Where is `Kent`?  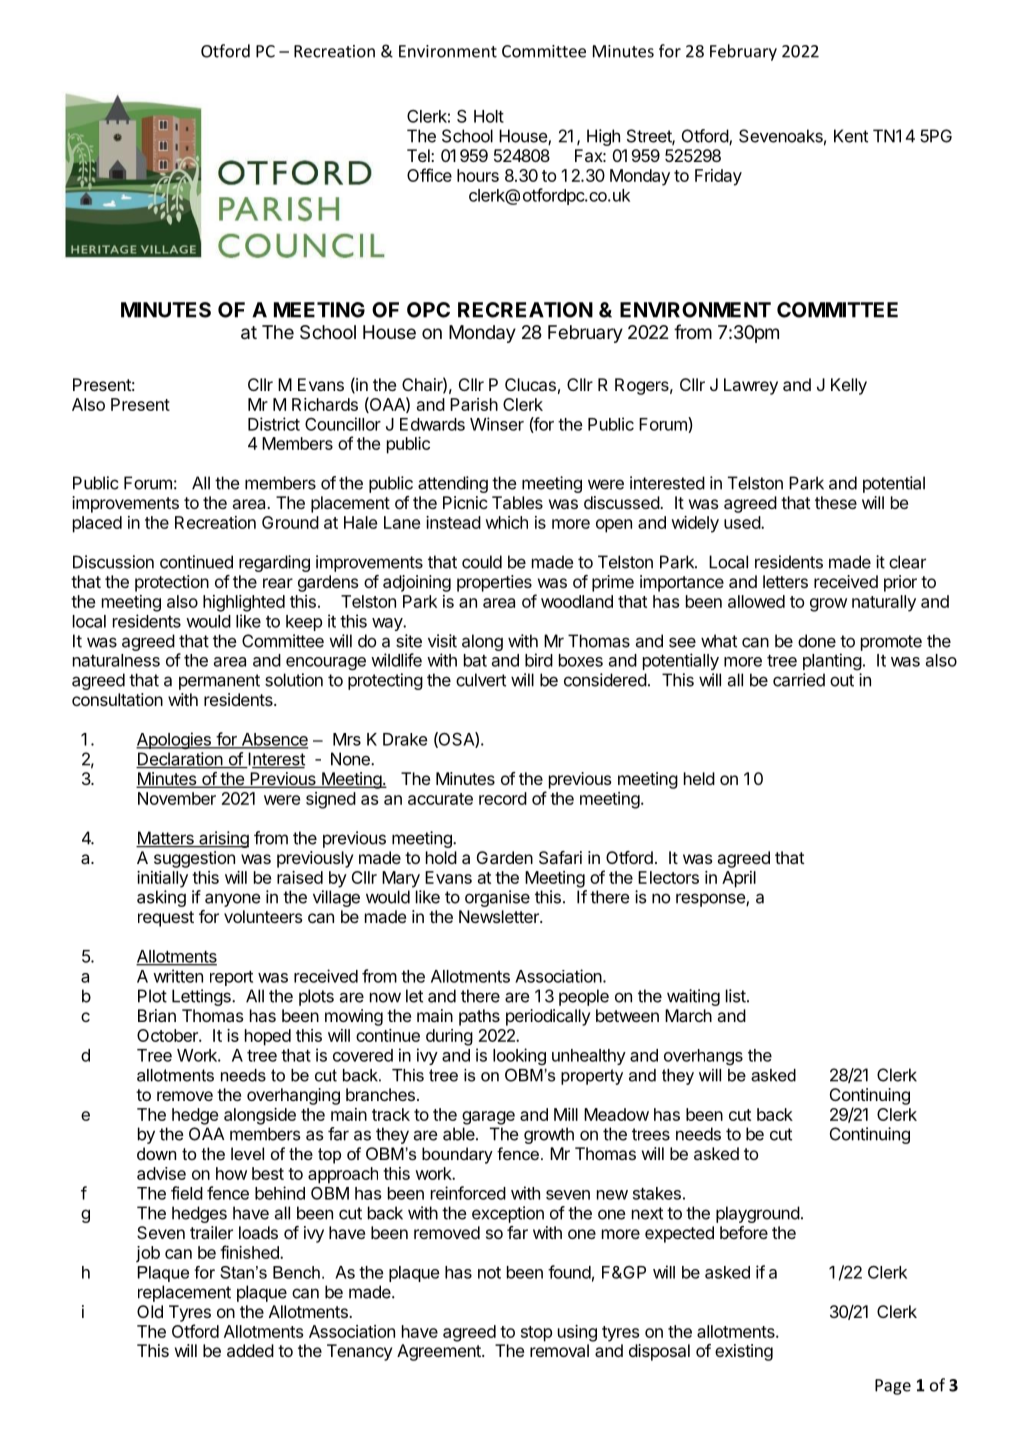 Kent is located at coordinates (851, 136).
